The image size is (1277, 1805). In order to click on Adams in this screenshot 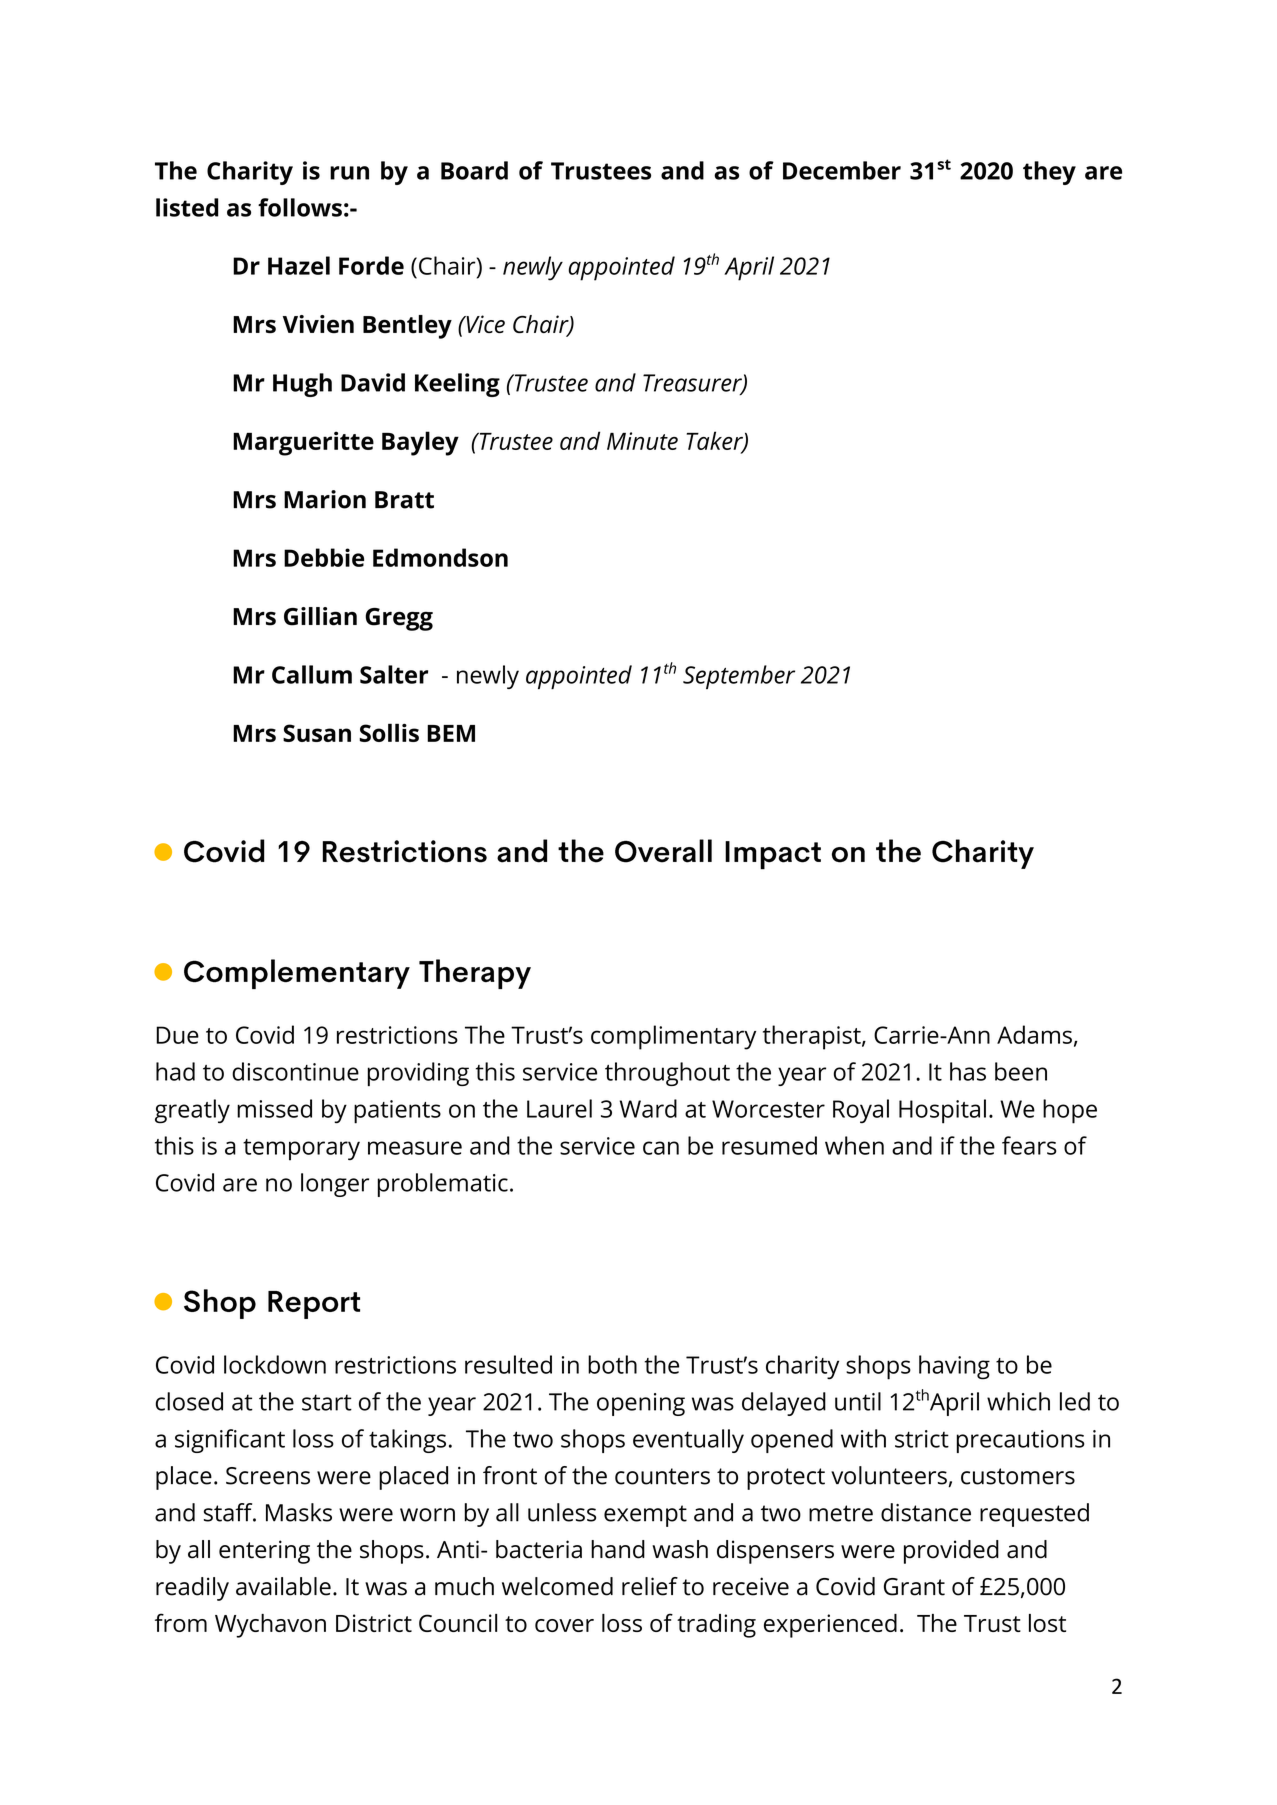, I will do `click(1034, 1034)`.
